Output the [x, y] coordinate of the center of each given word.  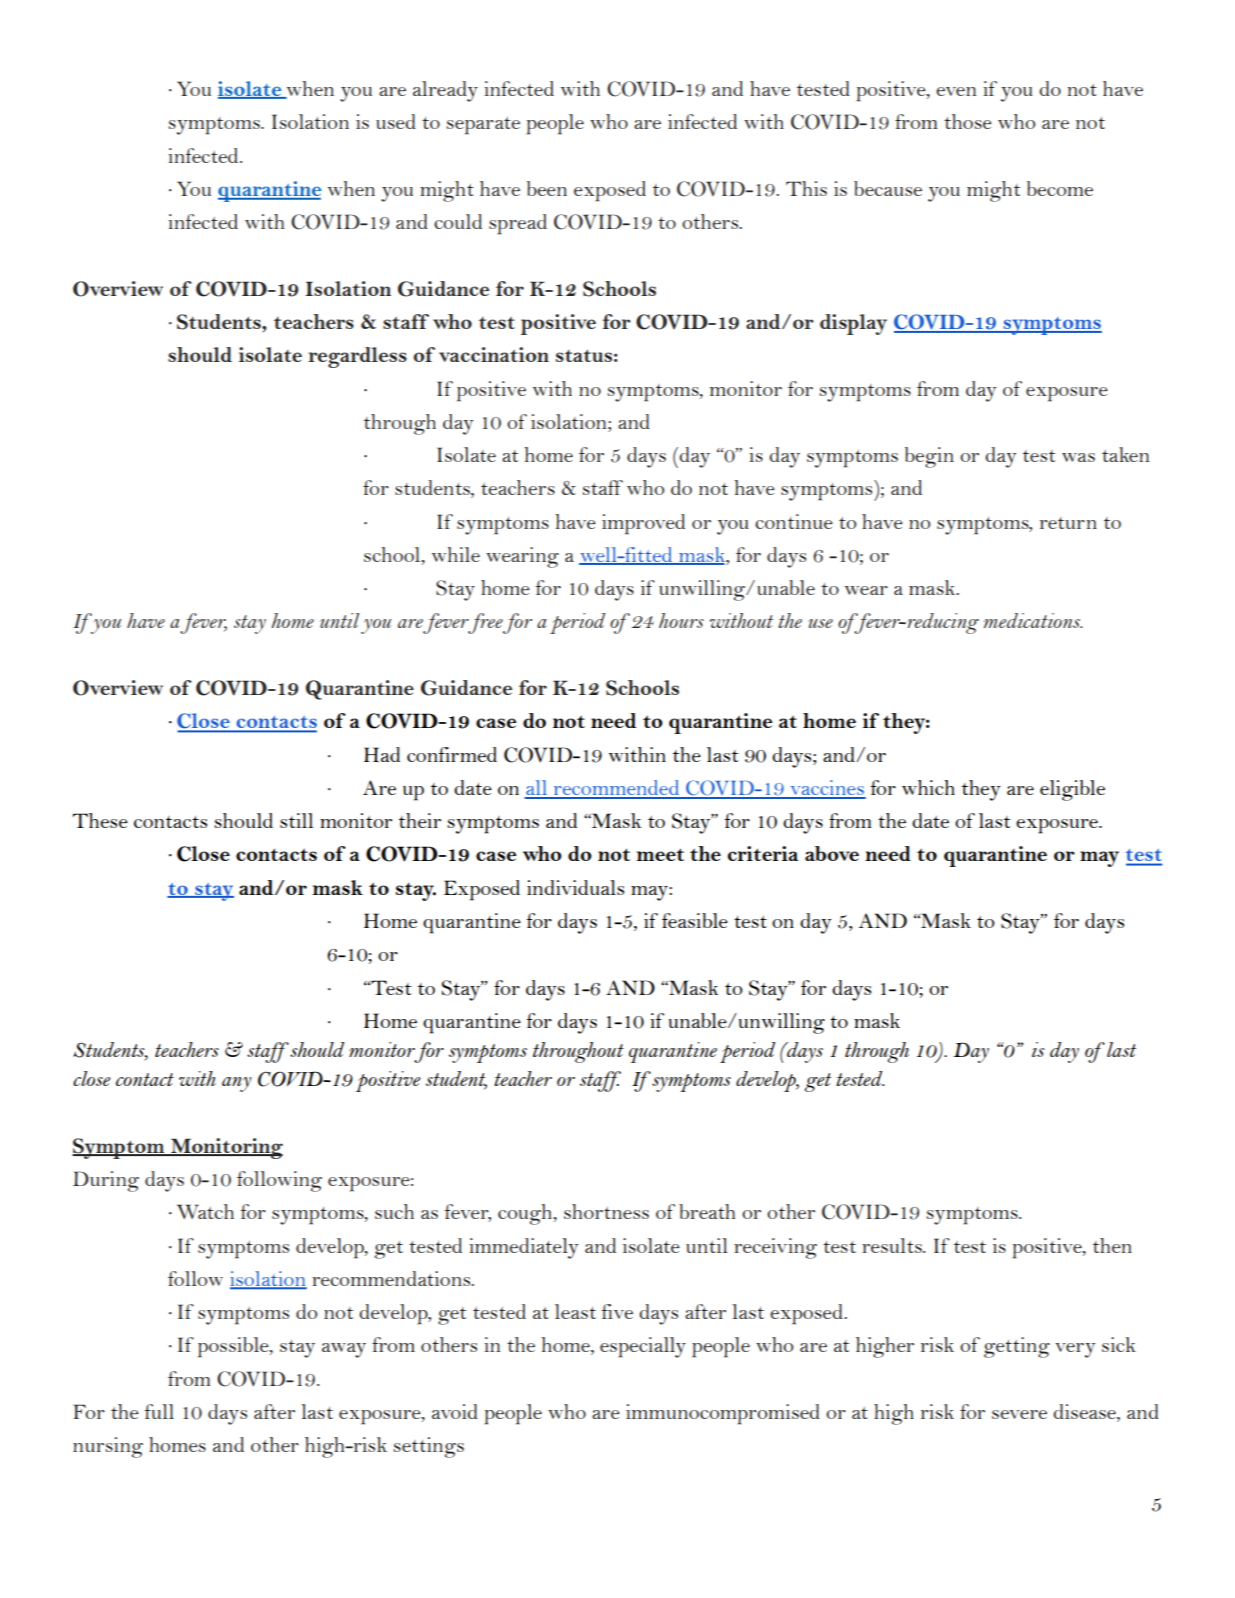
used [396, 121]
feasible [695, 920]
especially [643, 1347]
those [968, 121]
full [159, 1411]
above [832, 853]
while [456, 554]
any [236, 1084]
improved [643, 524]
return [1068, 523]
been [547, 188]
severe [1019, 1414]
